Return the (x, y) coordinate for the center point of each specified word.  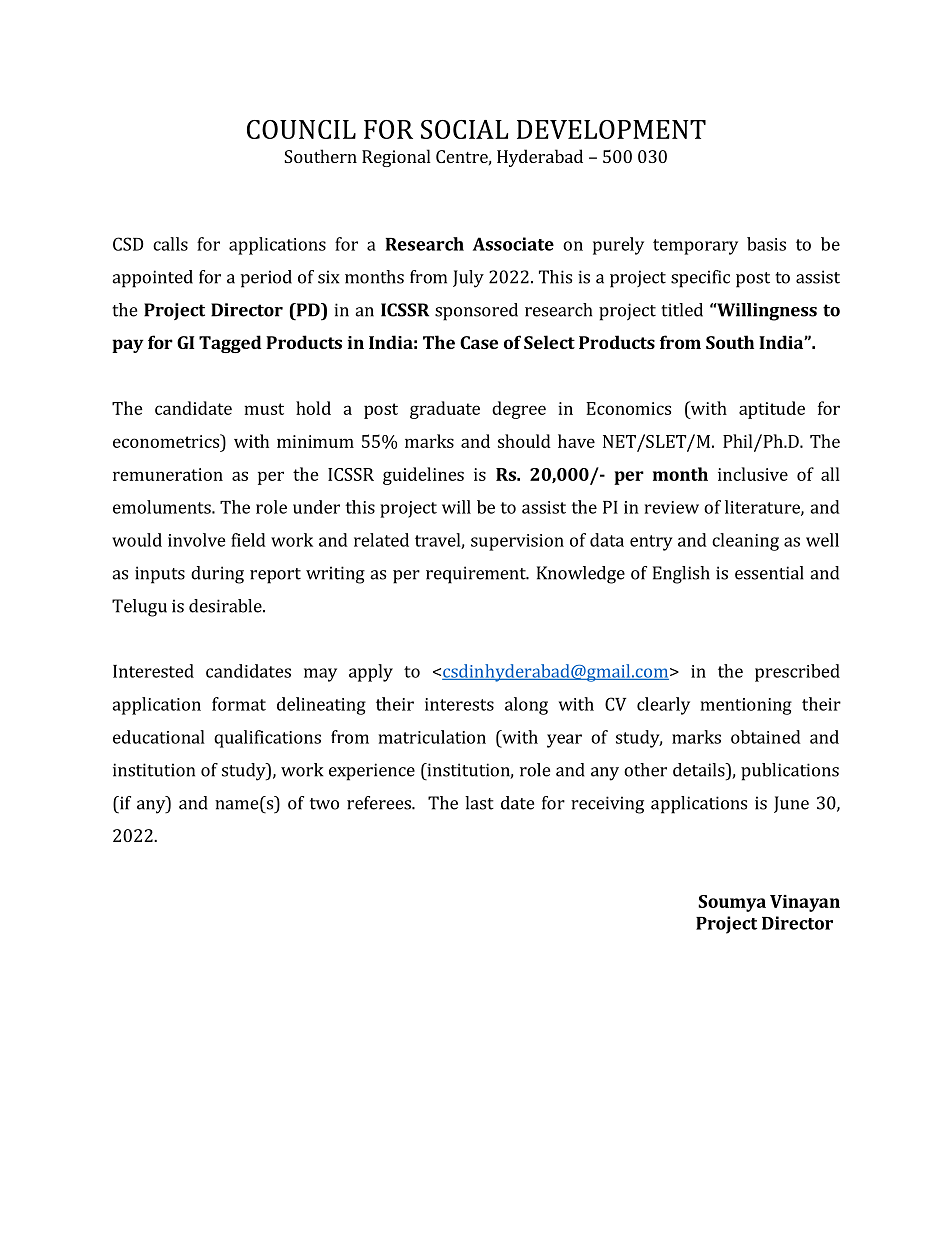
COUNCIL (301, 129)
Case (479, 342)
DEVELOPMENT (611, 129)
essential (769, 573)
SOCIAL (464, 129)
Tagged (230, 344)
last (479, 803)
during (217, 575)
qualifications (267, 739)
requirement (477, 575)
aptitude (772, 410)
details (700, 770)
